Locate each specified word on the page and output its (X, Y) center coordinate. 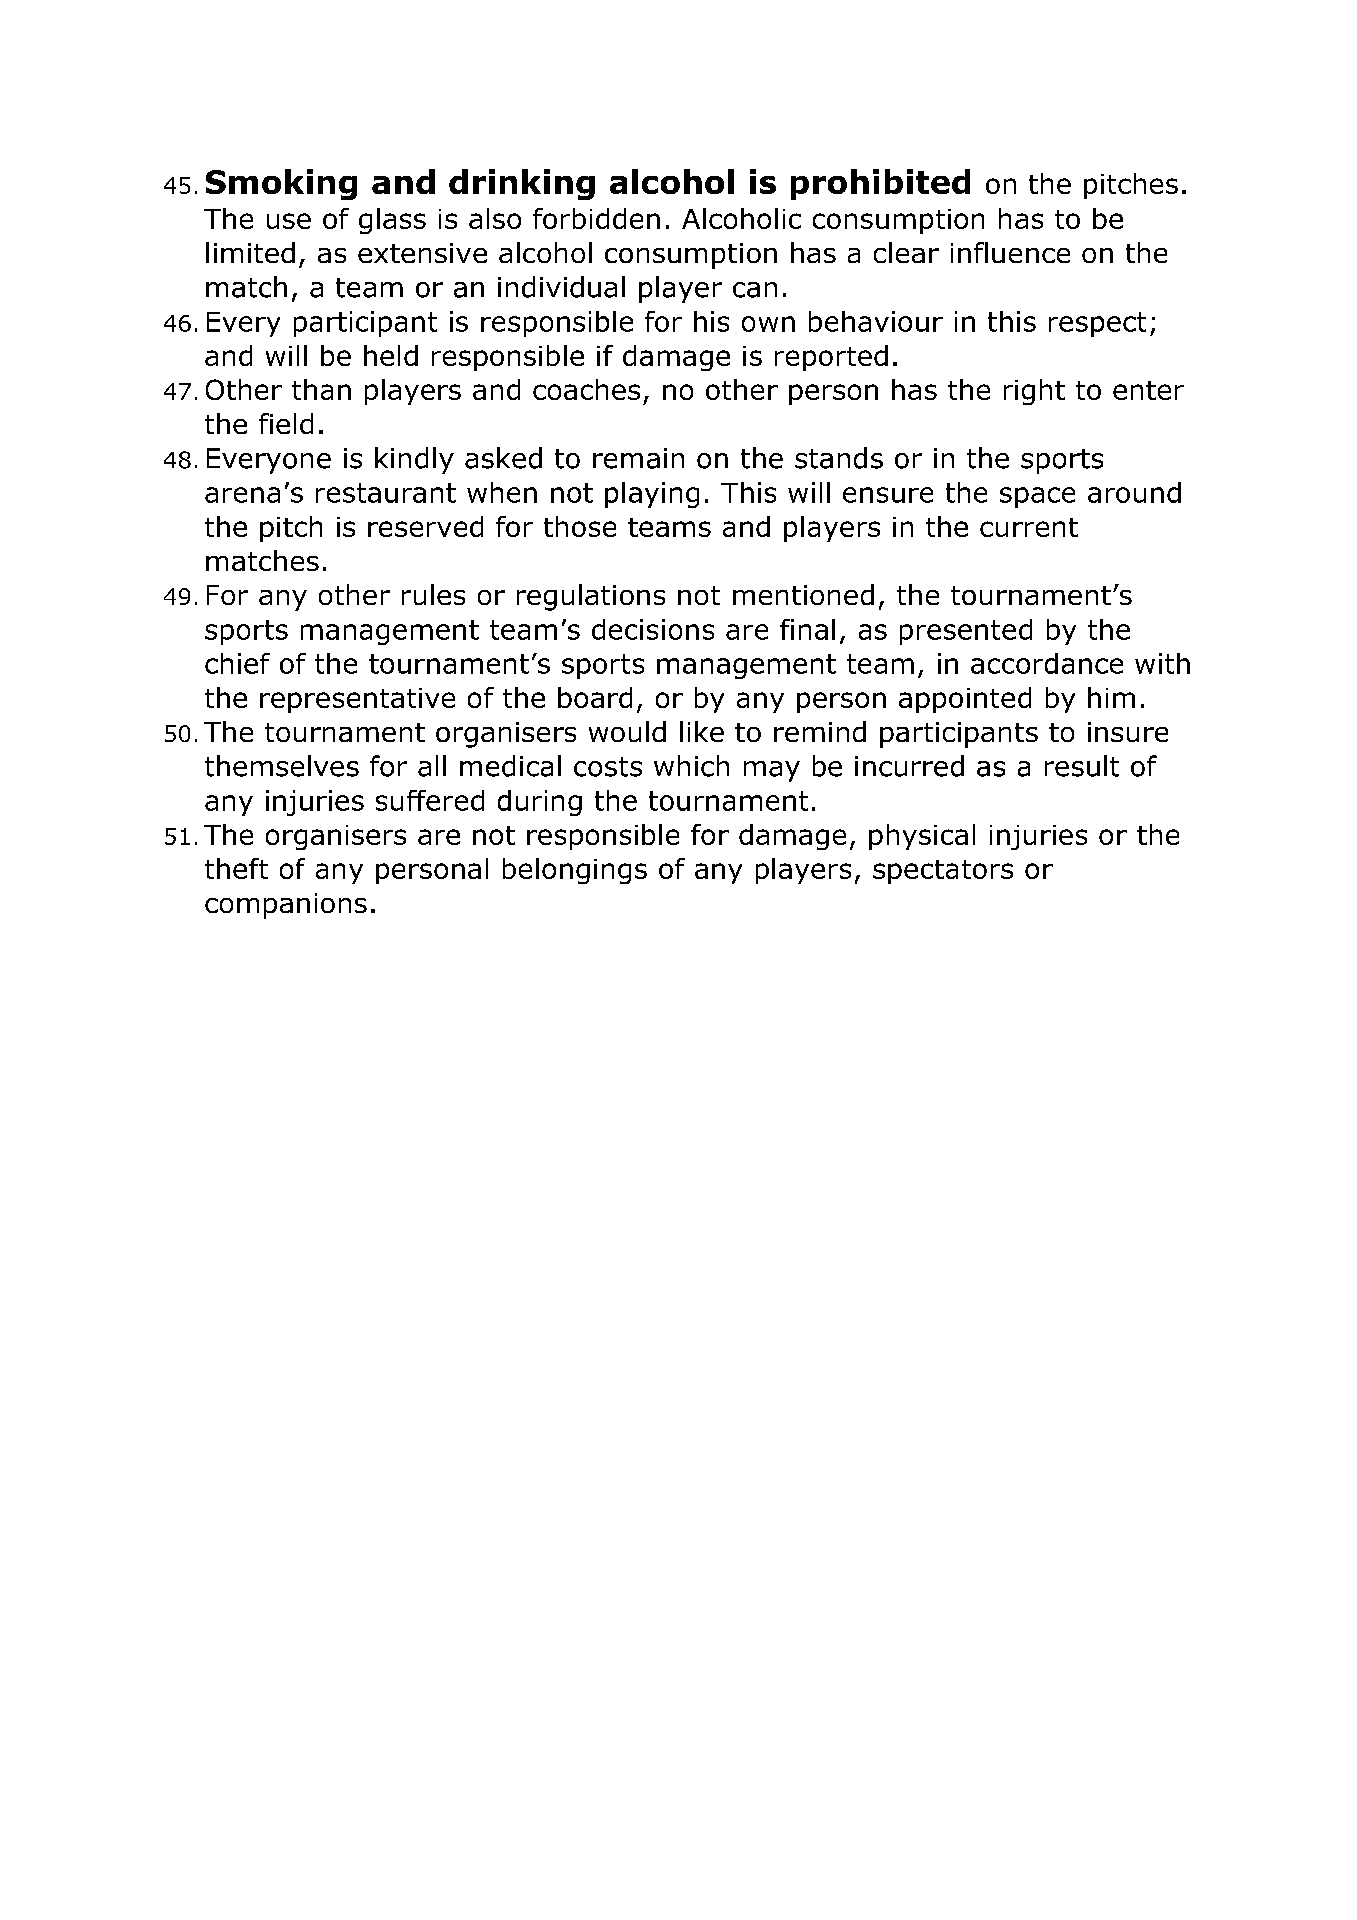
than (321, 389)
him (1111, 697)
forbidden (596, 218)
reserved (425, 526)
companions (286, 906)
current (1029, 527)
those (580, 526)
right (1034, 392)
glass (392, 221)
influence (1010, 252)
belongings (575, 871)
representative (357, 700)
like (702, 731)
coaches (586, 389)
